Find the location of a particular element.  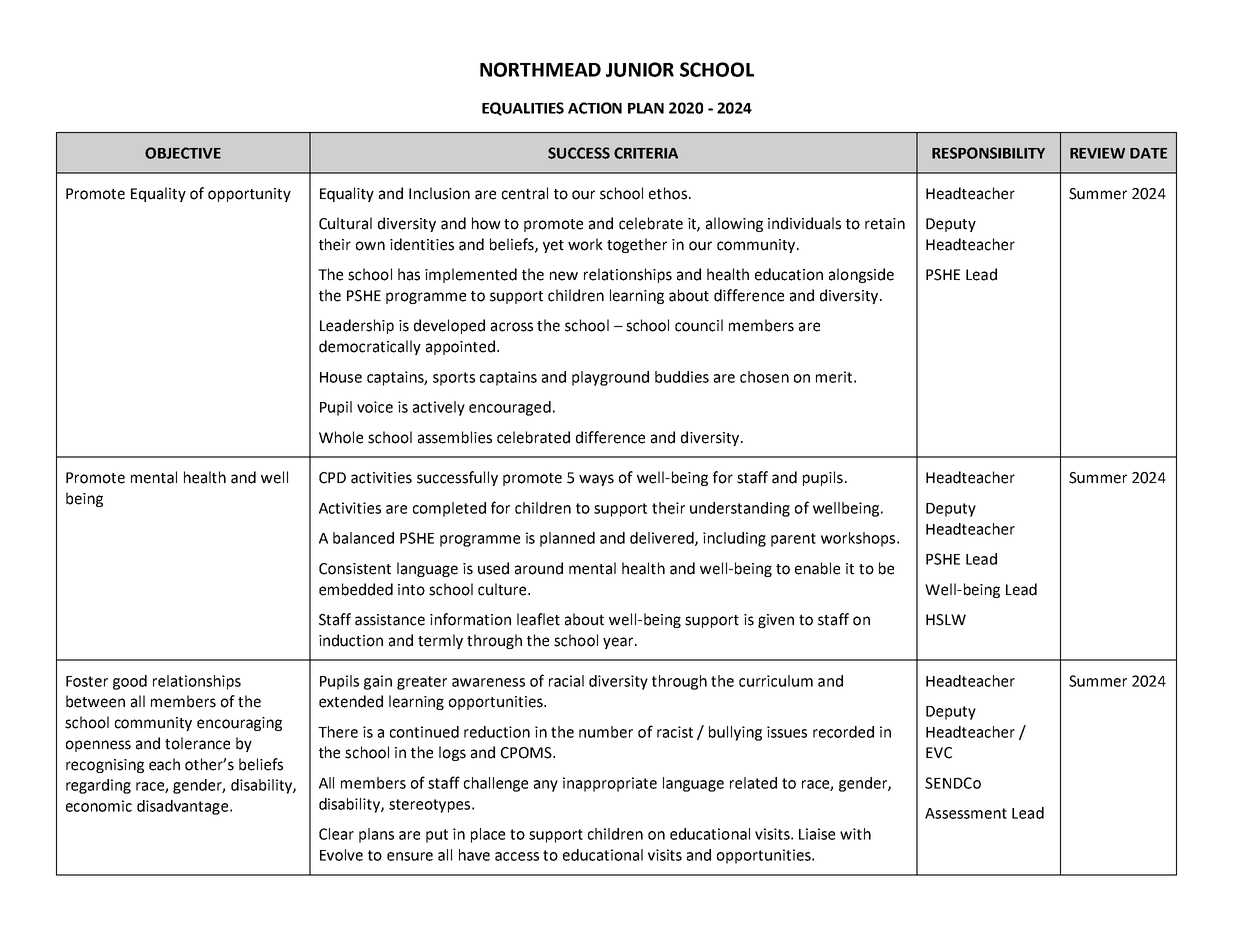

CPD is located at coordinates (332, 478).
